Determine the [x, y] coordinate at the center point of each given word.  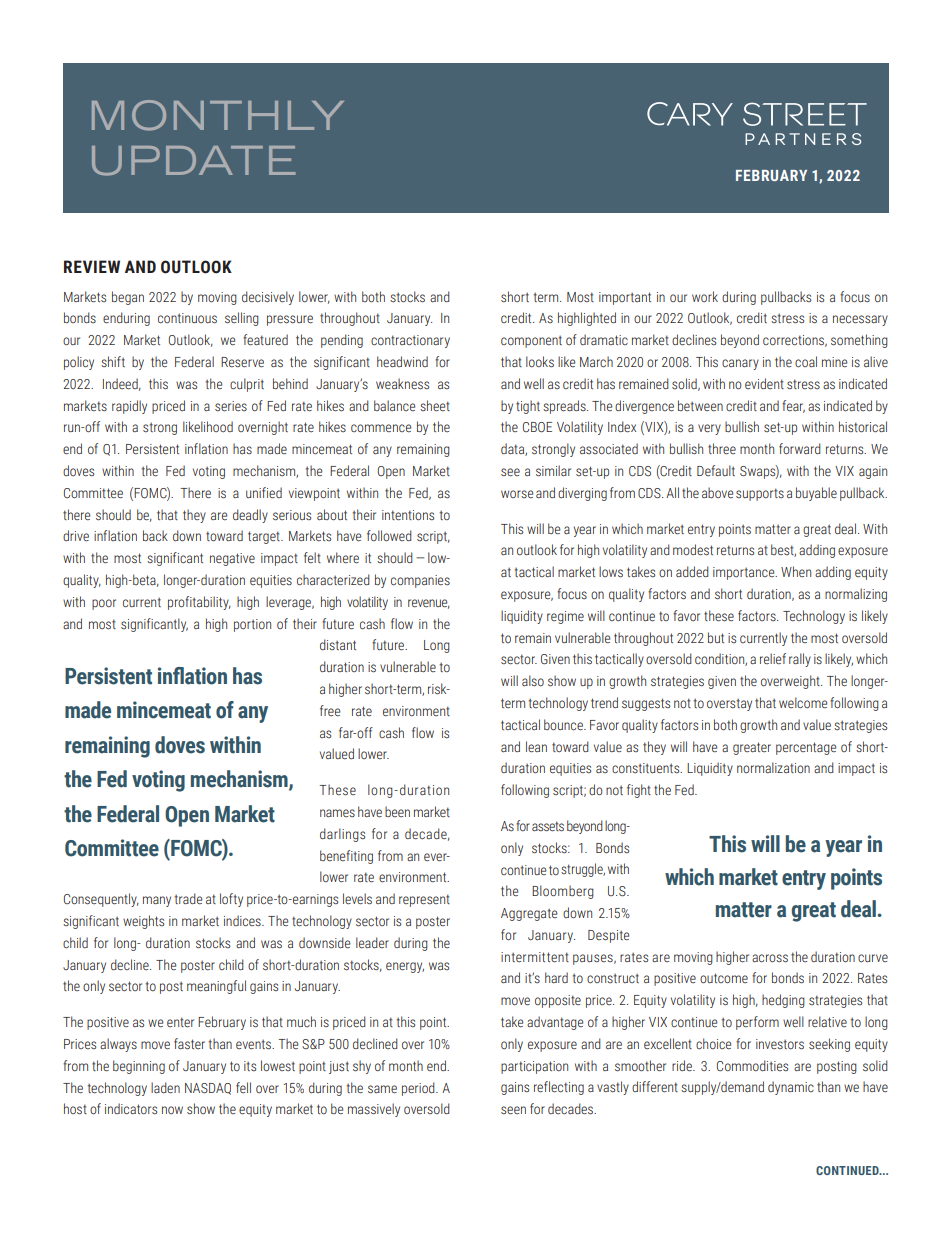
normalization [773, 767]
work [705, 296]
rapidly [129, 407]
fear [793, 406]
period [419, 1089]
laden [165, 1088]
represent [424, 900]
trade [188, 898]
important [625, 298]
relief [773, 658]
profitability [199, 603]
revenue [429, 604]
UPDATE [193, 161]
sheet [435, 406]
